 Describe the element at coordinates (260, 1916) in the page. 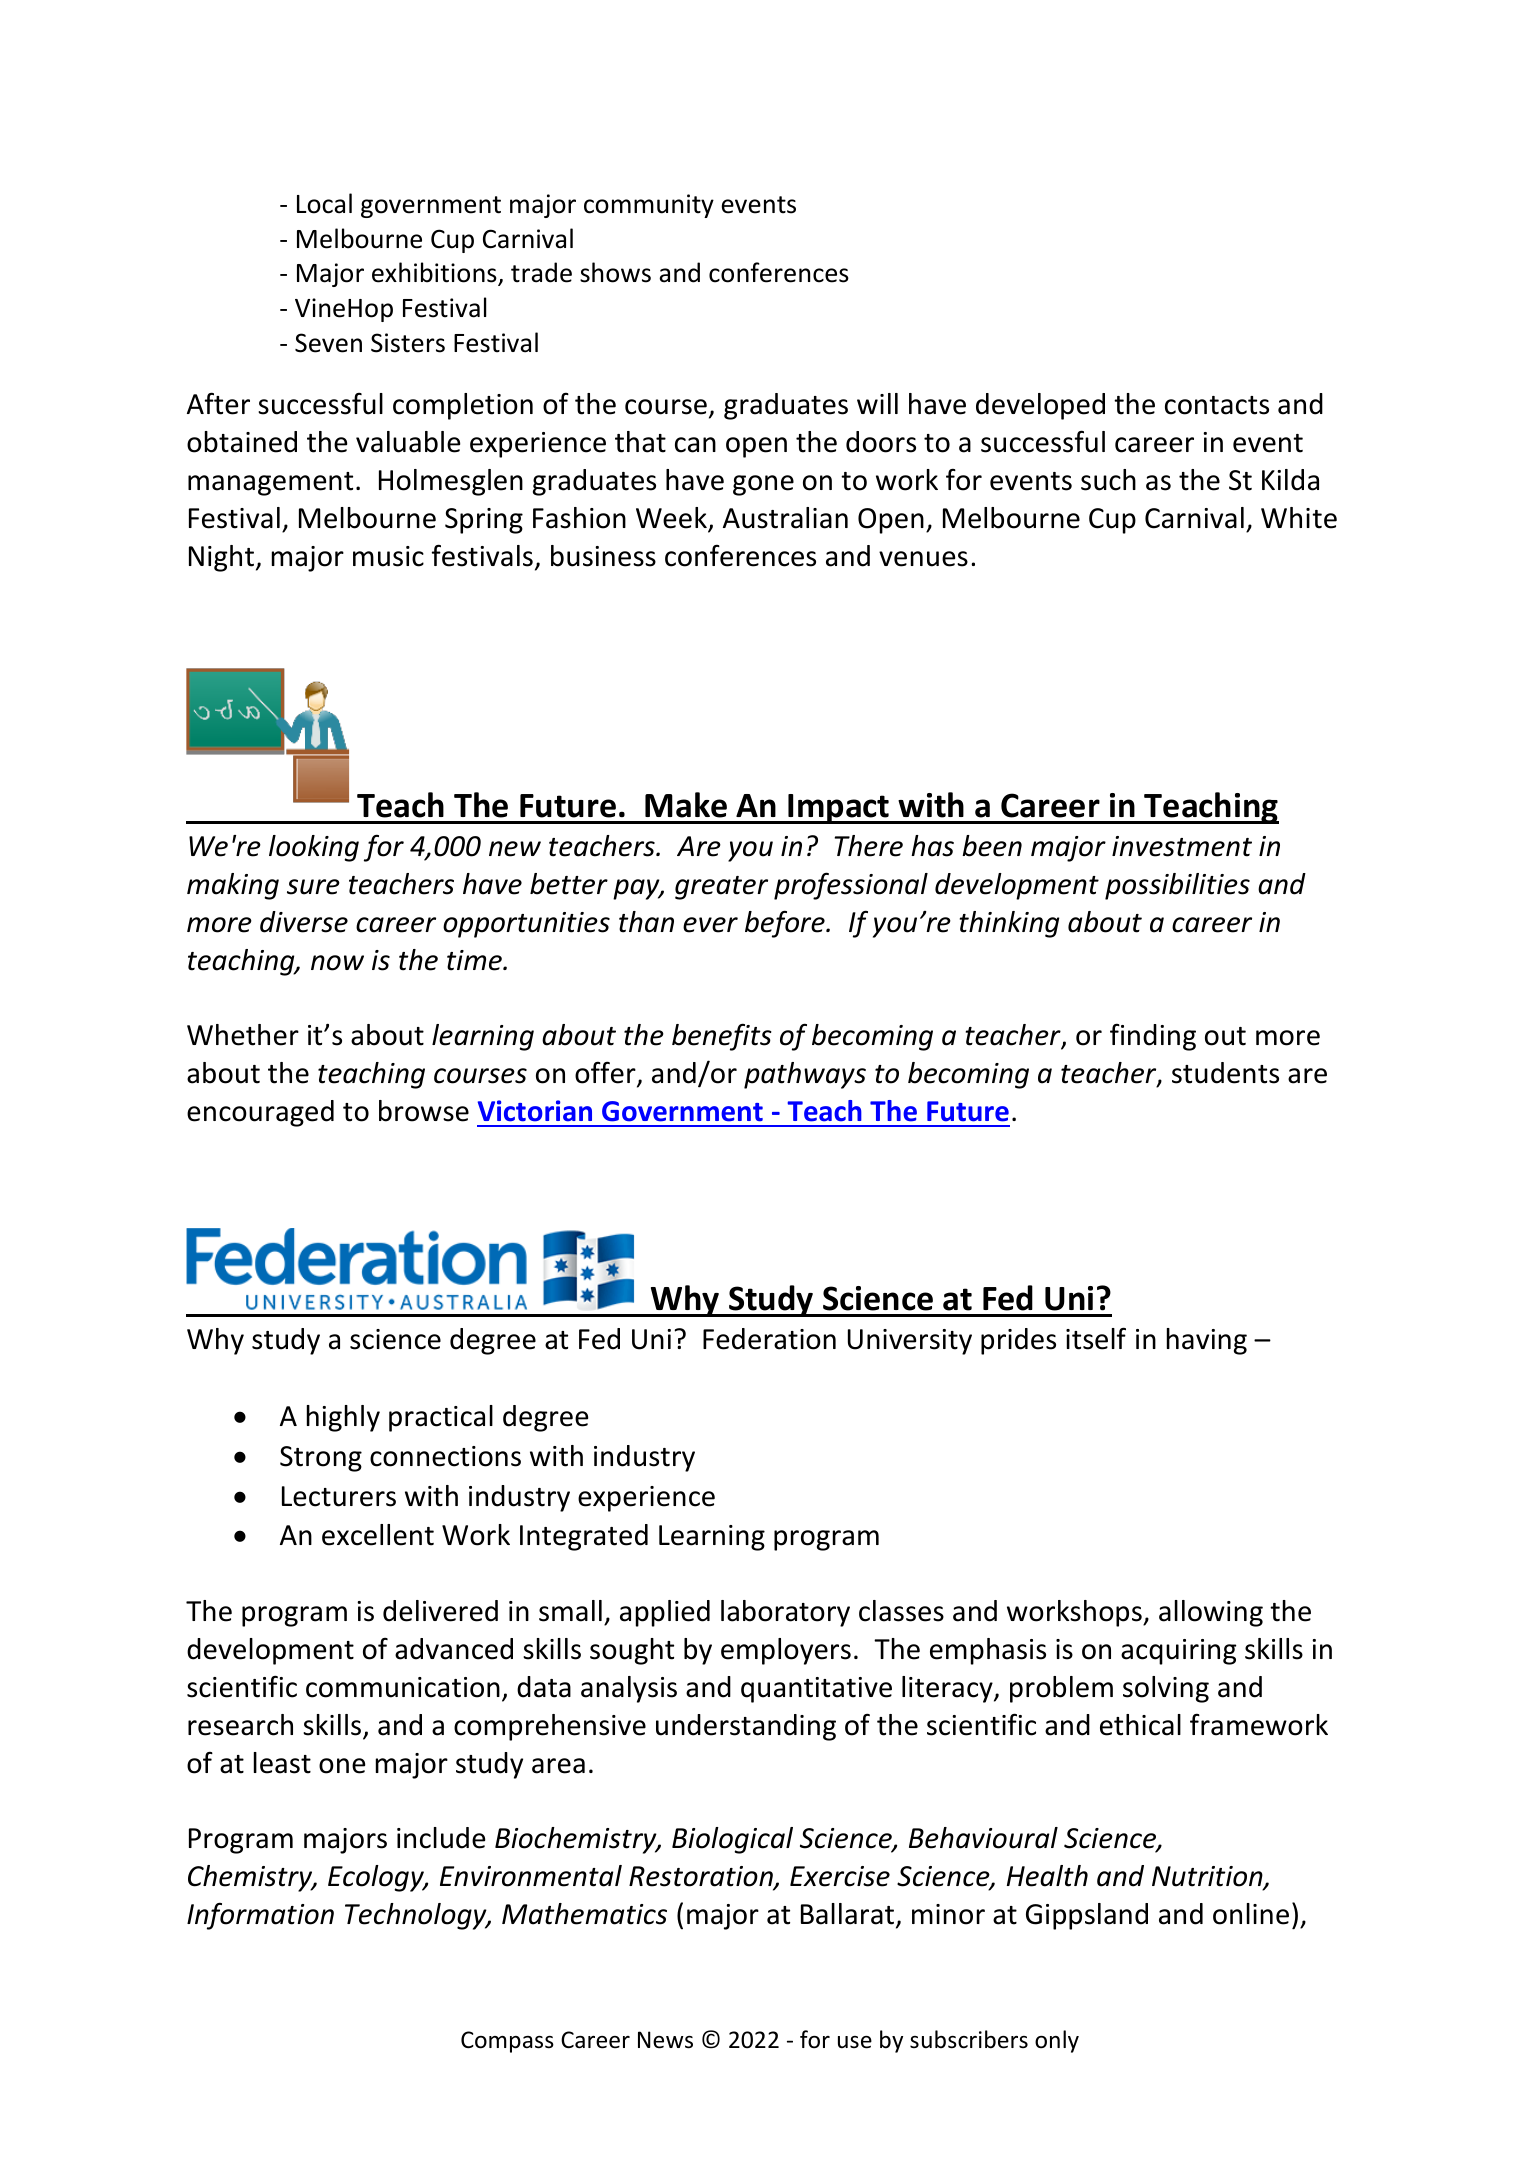

I see `Information` at that location.
